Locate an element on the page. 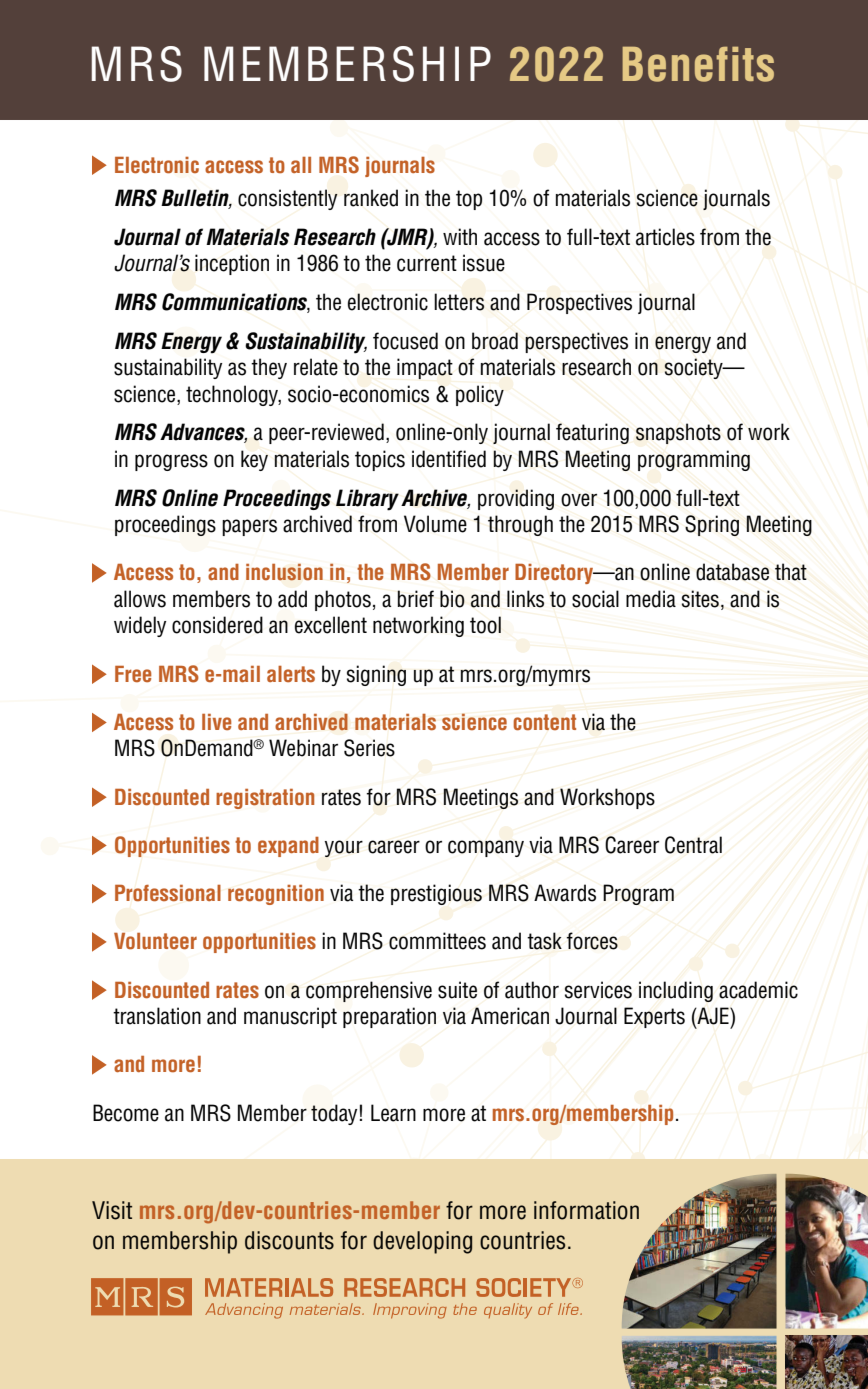 The height and width of the image is (1389, 868). Benefits is located at coordinates (698, 64).
